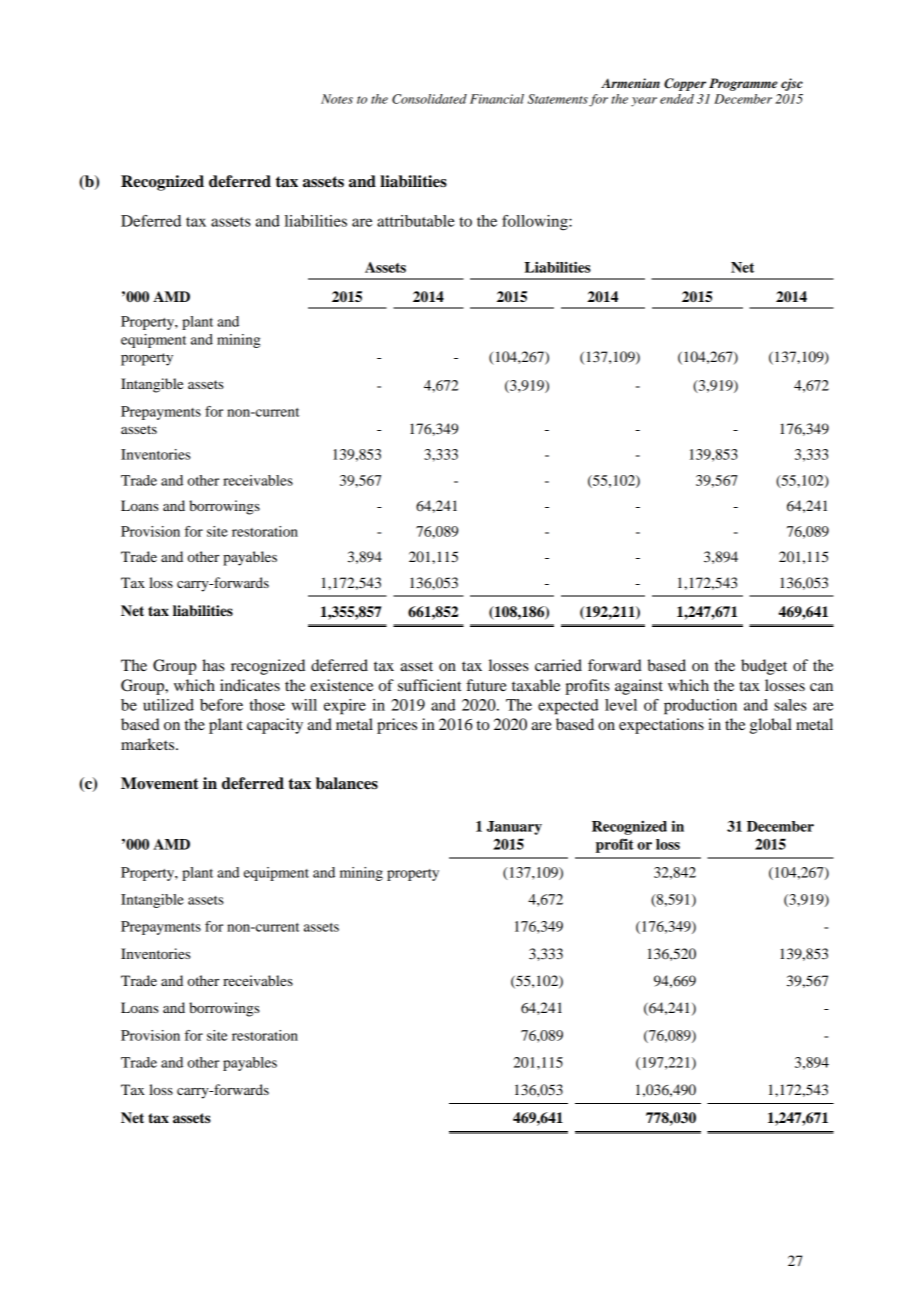 The image size is (924, 1308). Describe the element at coordinates (558, 665) in the page. I see `carried` at that location.
